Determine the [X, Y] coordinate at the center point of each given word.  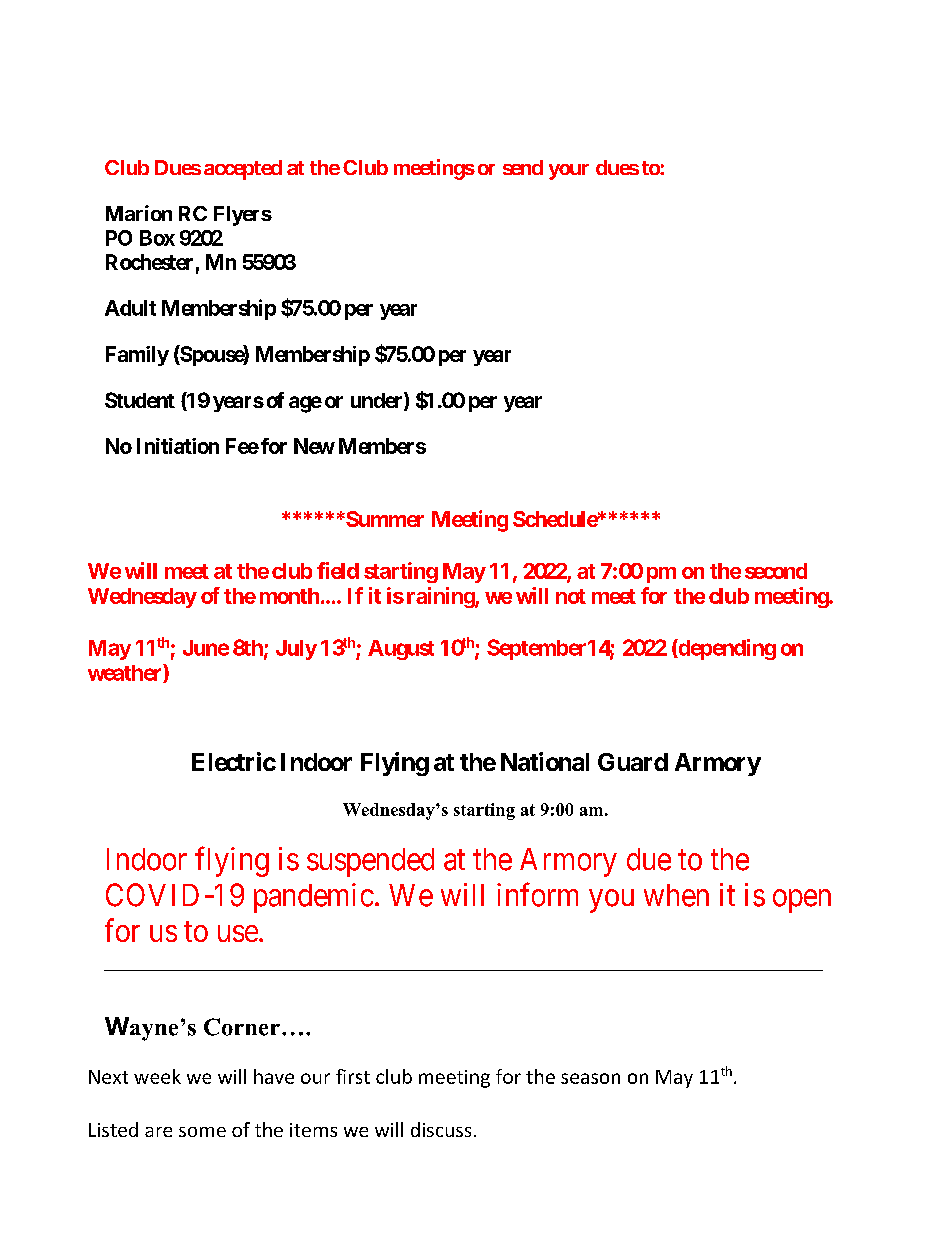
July [296, 650]
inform [537, 894]
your [569, 172]
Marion [139, 213]
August [401, 650]
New [314, 446]
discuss [441, 1129]
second [776, 571]
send [523, 167]
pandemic [314, 898]
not [571, 596]
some [202, 1132]
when [676, 895]
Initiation [178, 446]
